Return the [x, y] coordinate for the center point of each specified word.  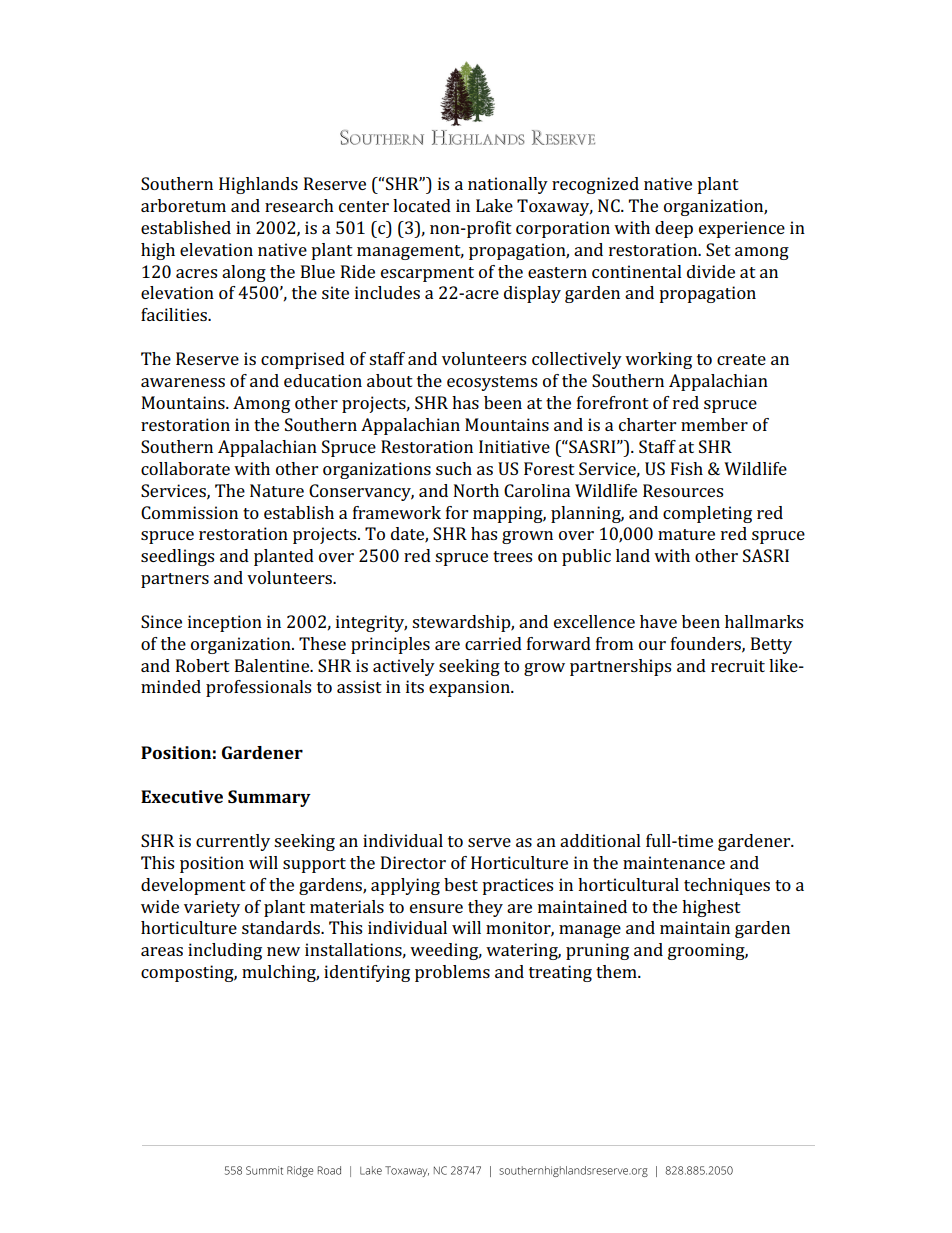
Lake [494, 205]
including [225, 951]
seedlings [177, 557]
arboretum [183, 205]
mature [686, 534]
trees [512, 556]
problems [452, 973]
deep [674, 229]
